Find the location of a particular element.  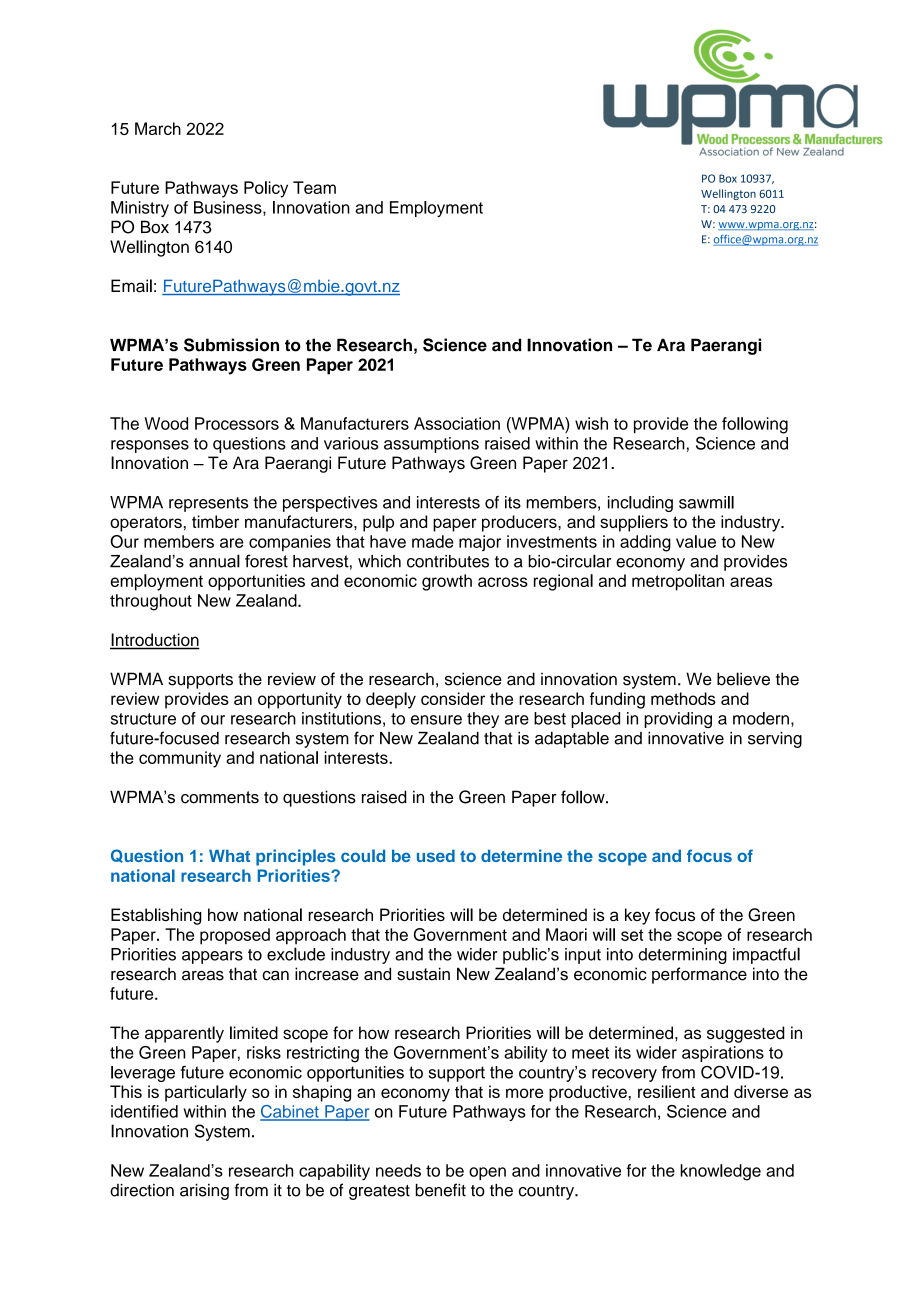

Processors is located at coordinates (237, 423).
